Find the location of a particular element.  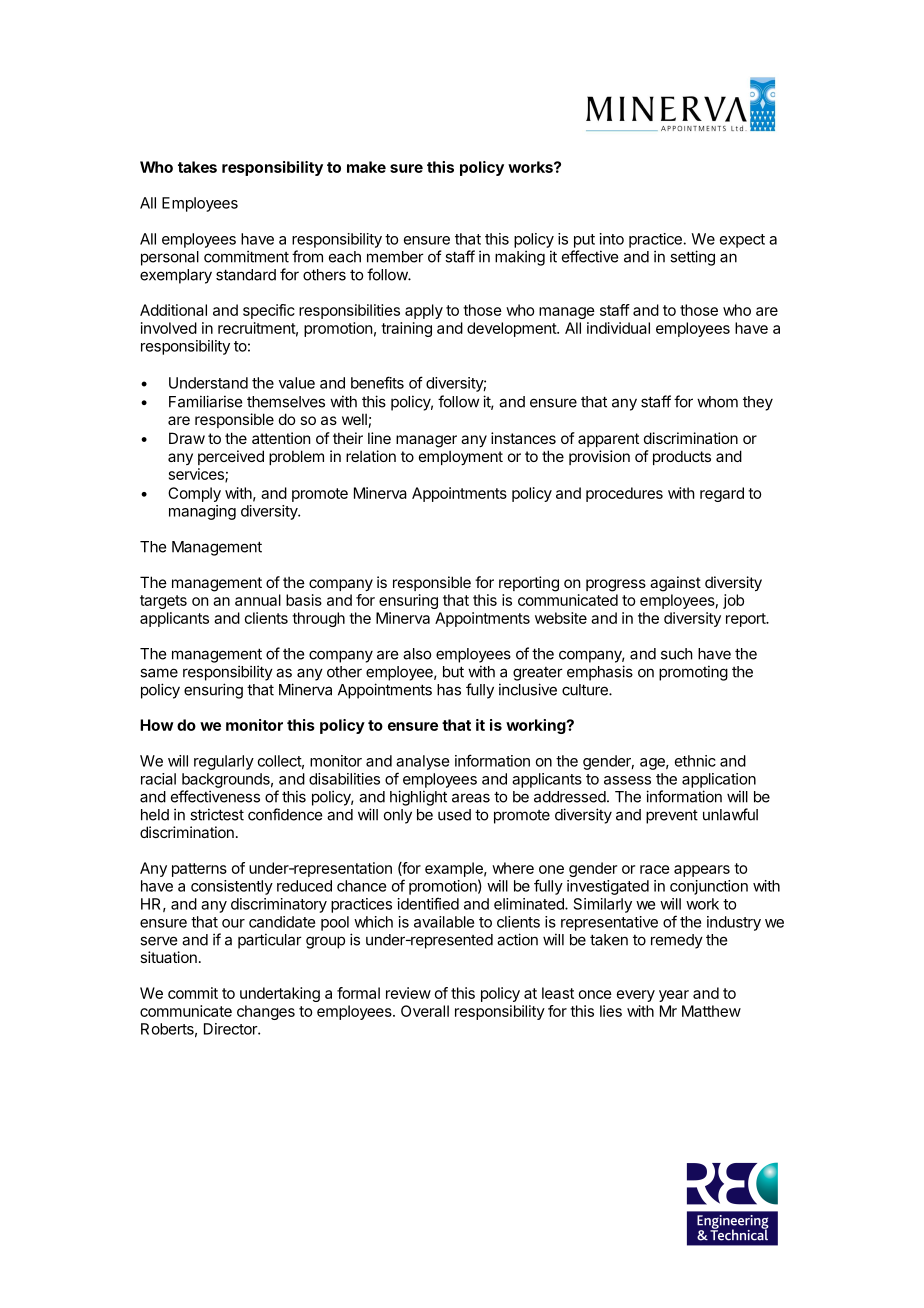

against is located at coordinates (675, 584).
